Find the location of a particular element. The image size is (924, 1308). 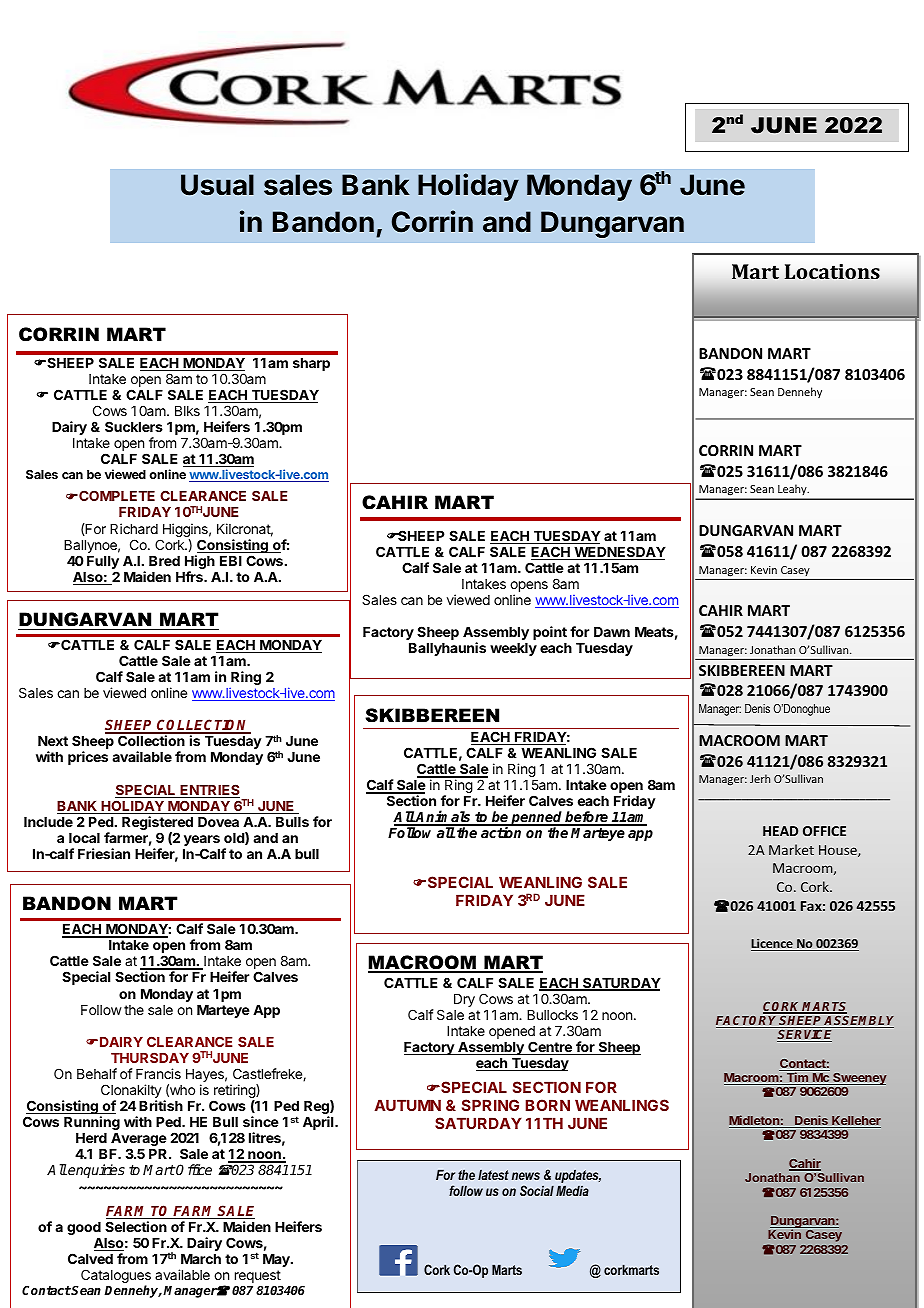

THURSDAY is located at coordinates (150, 1057).
